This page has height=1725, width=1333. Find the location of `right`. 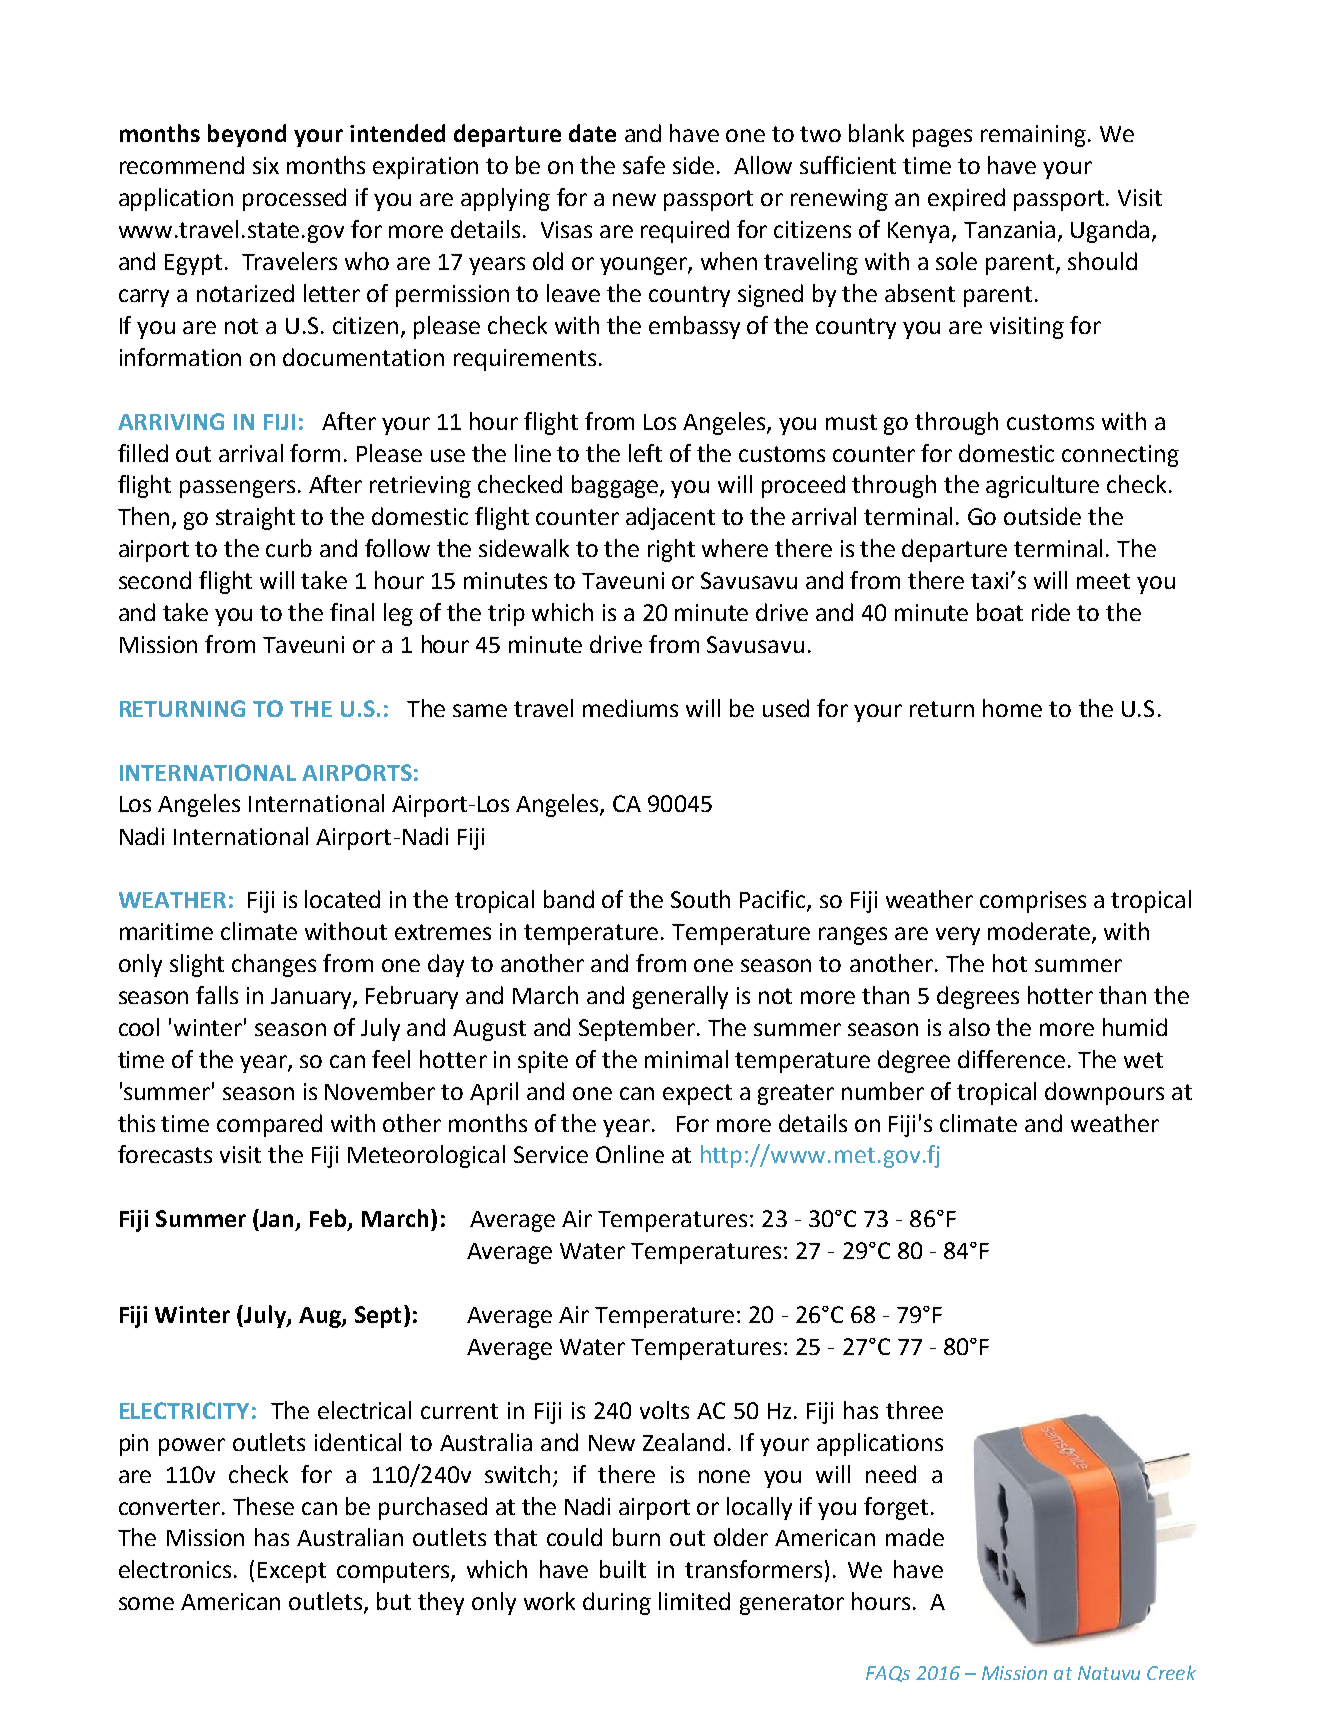

right is located at coordinates (671, 550).
